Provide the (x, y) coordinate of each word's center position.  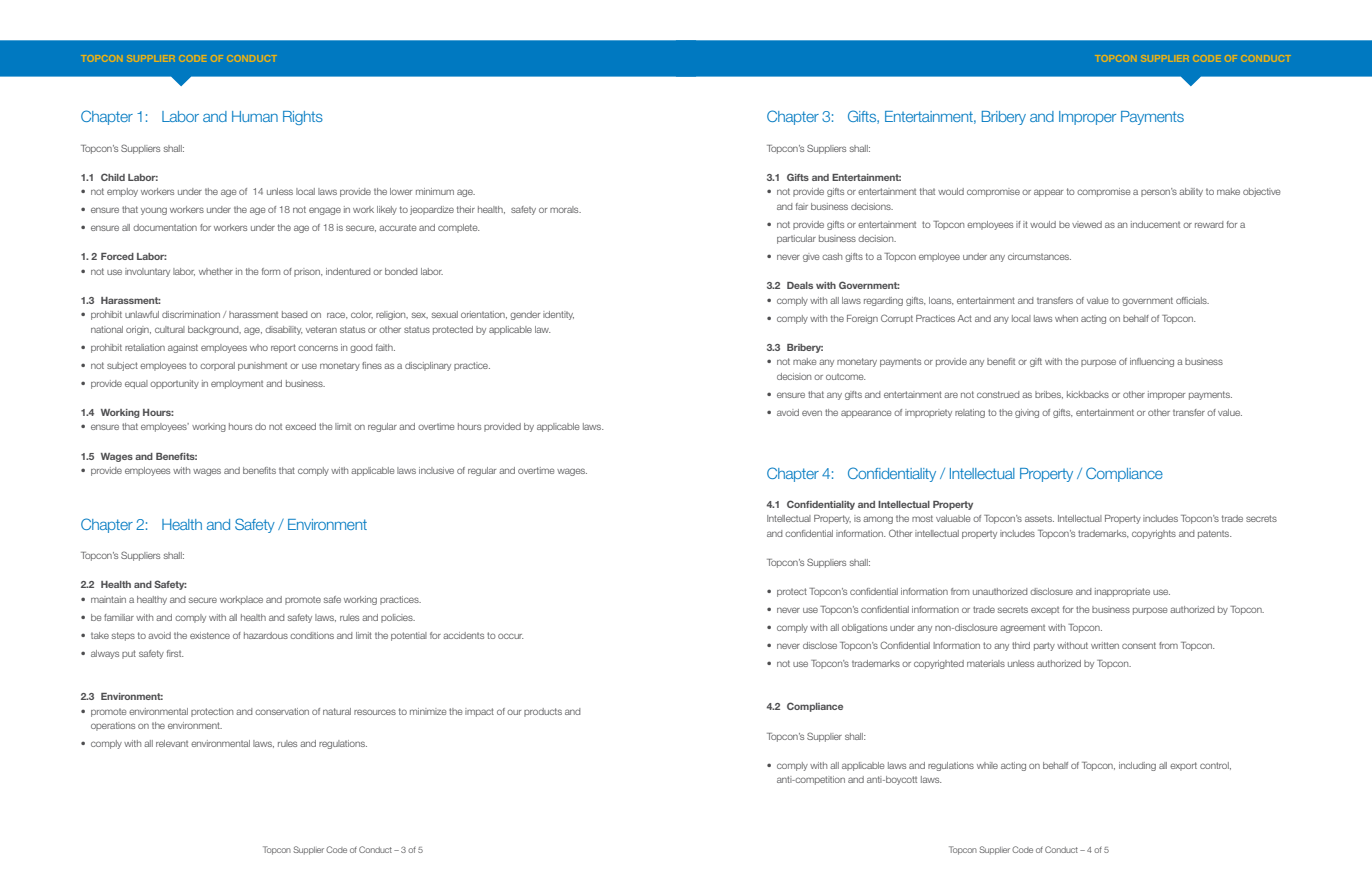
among (878, 520)
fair (802, 206)
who (259, 347)
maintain (108, 599)
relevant (172, 743)
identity (558, 315)
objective (1261, 192)
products (543, 712)
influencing (1152, 362)
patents (1214, 534)
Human (255, 116)
